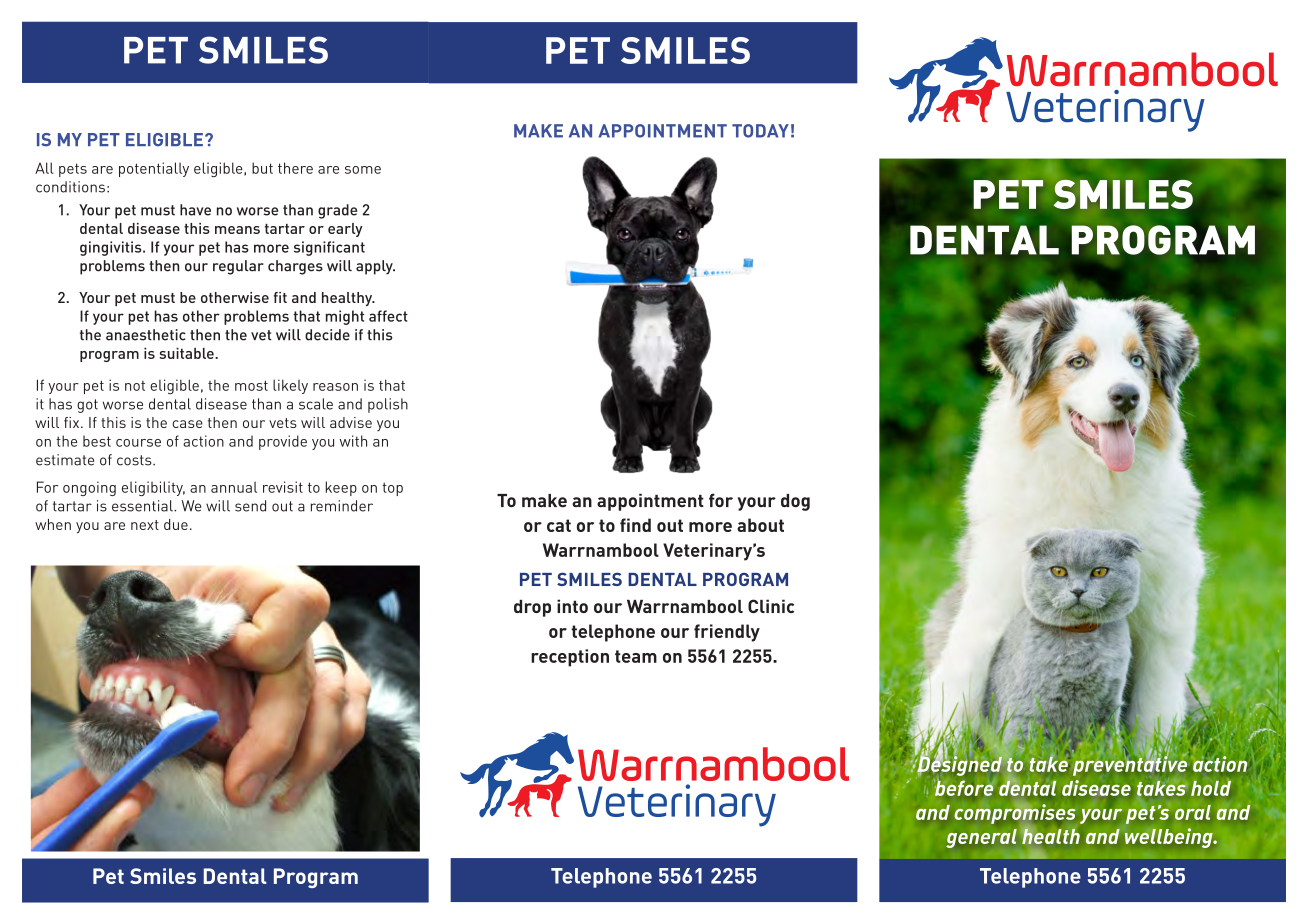  What do you see at coordinates (963, 787) in the screenshot?
I see `before` at bounding box center [963, 787].
